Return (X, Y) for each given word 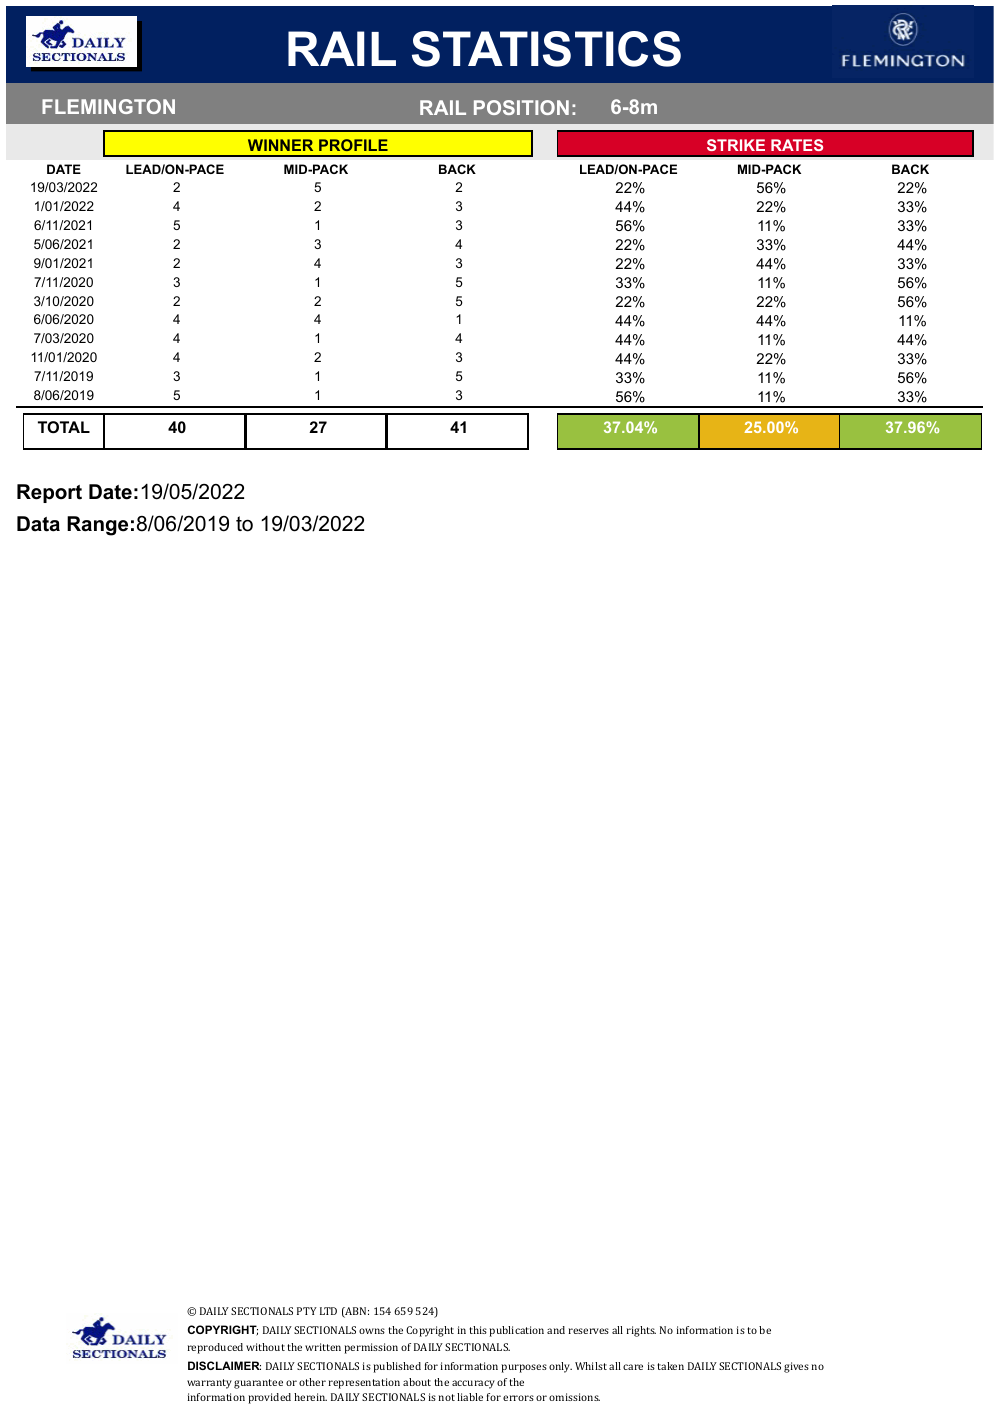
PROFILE (353, 145)
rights (641, 1331)
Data (38, 524)
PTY (307, 1311)
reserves (589, 1331)
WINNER (280, 145)
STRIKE (736, 145)
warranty (209, 1384)
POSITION (521, 107)
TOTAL (64, 427)
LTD (328, 1311)
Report (49, 493)
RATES (797, 145)
